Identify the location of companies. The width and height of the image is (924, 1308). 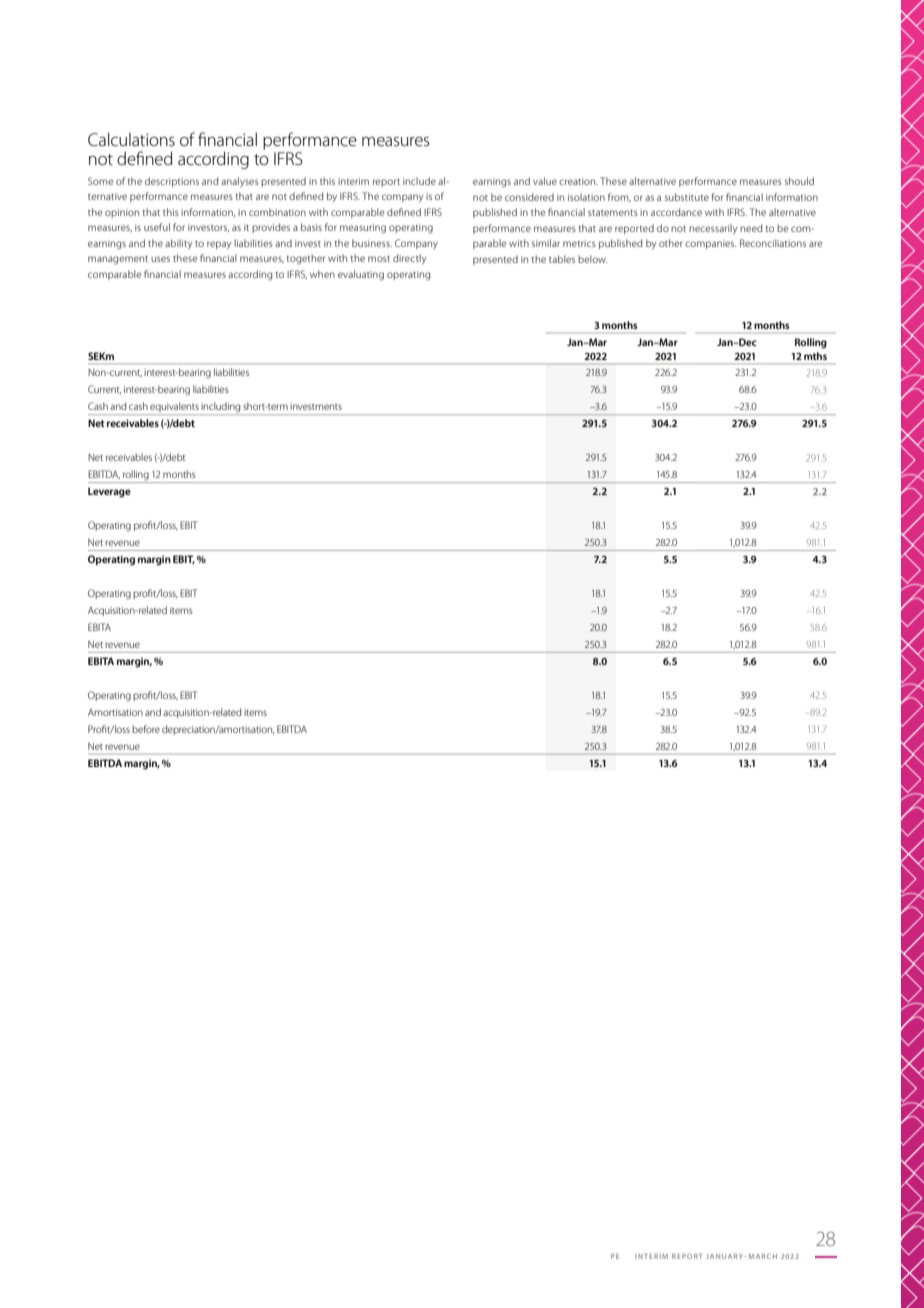
(710, 244).
